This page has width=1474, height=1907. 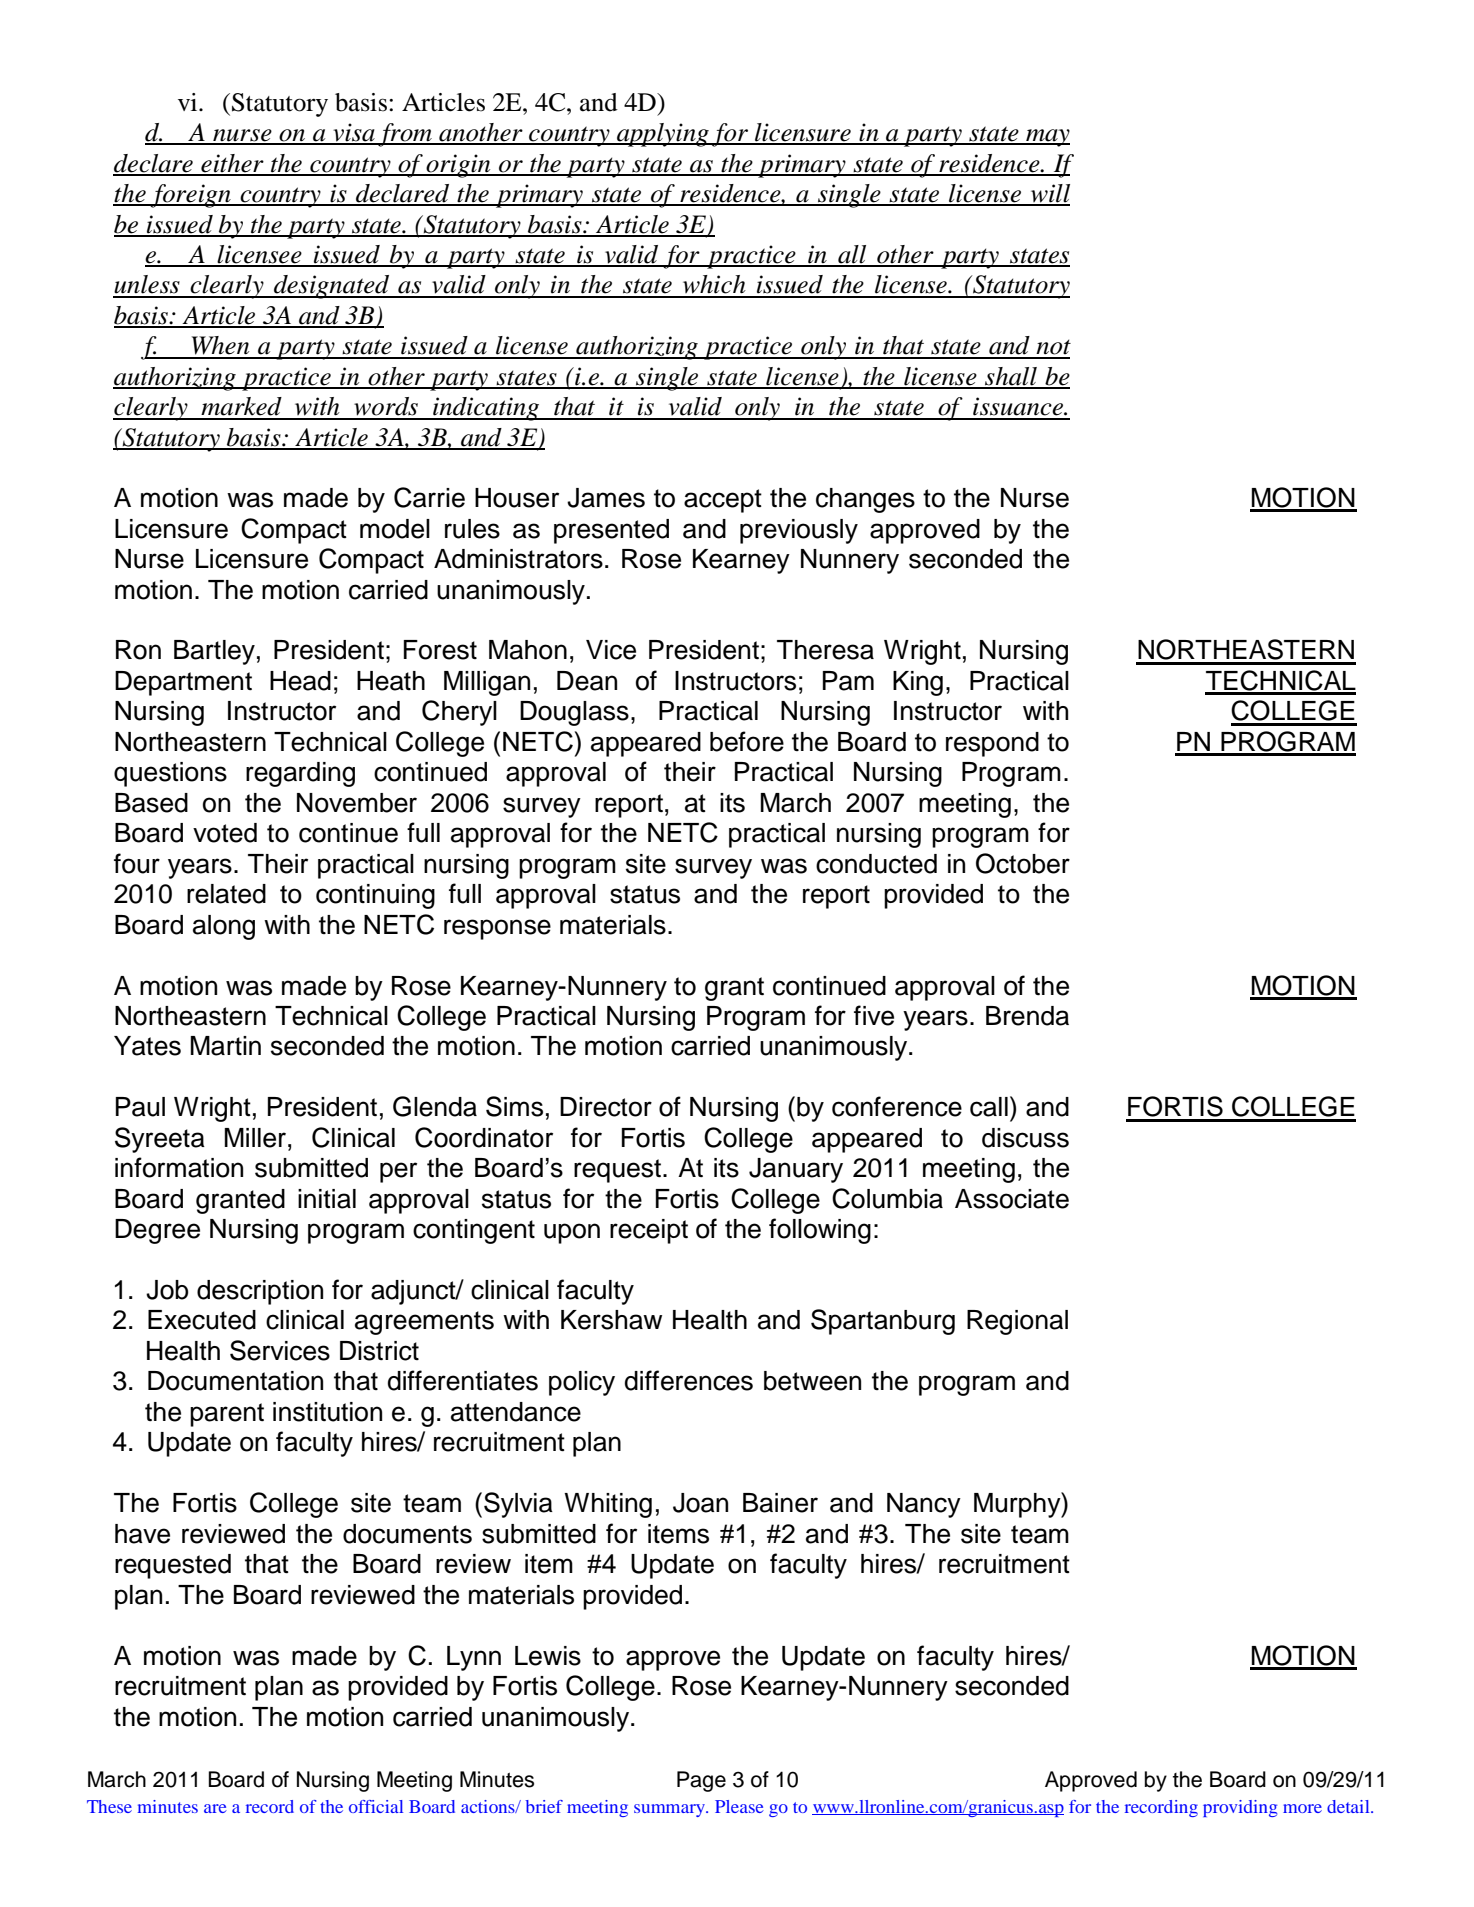 What do you see at coordinates (191, 196) in the page?
I see `foreign` at bounding box center [191, 196].
